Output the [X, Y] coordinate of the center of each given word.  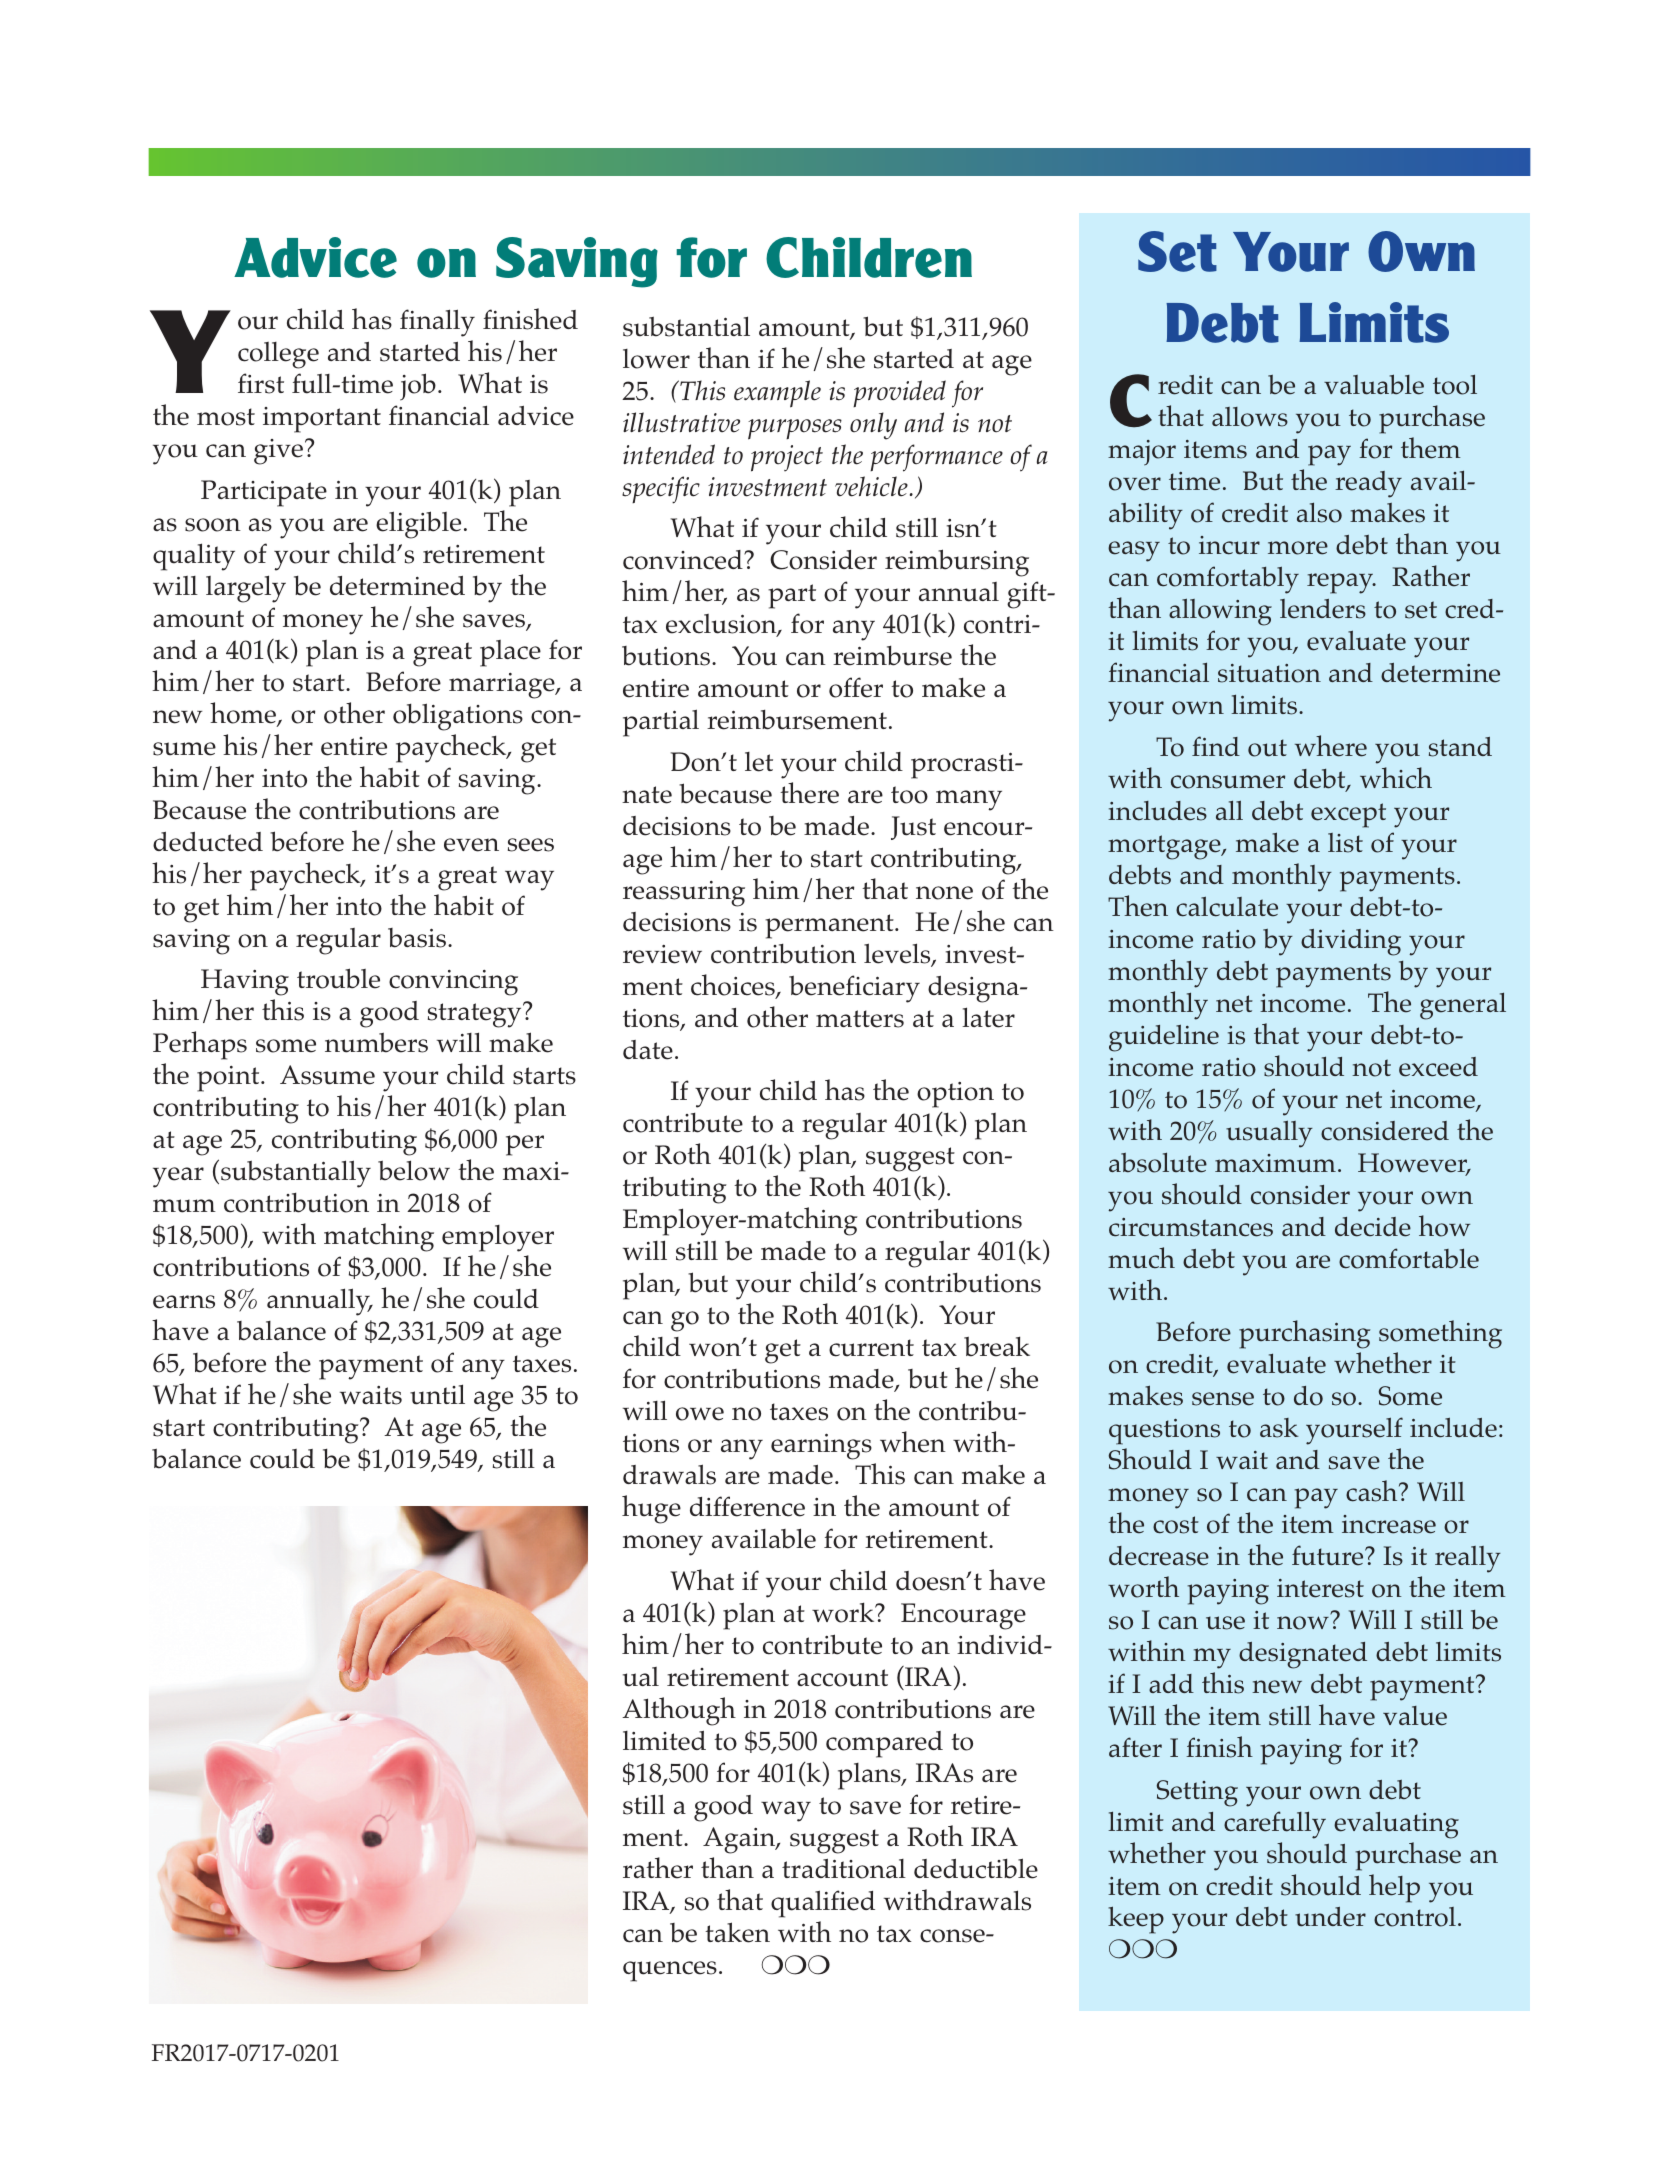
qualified [823, 1904]
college [278, 355]
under [1330, 1917]
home [244, 714]
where [1331, 746]
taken [737, 1932]
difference [747, 1506]
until [437, 1394]
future [1329, 1555]
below [414, 1170]
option [955, 1095]
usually [1269, 1134]
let [759, 762]
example [777, 394]
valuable [1374, 384]
